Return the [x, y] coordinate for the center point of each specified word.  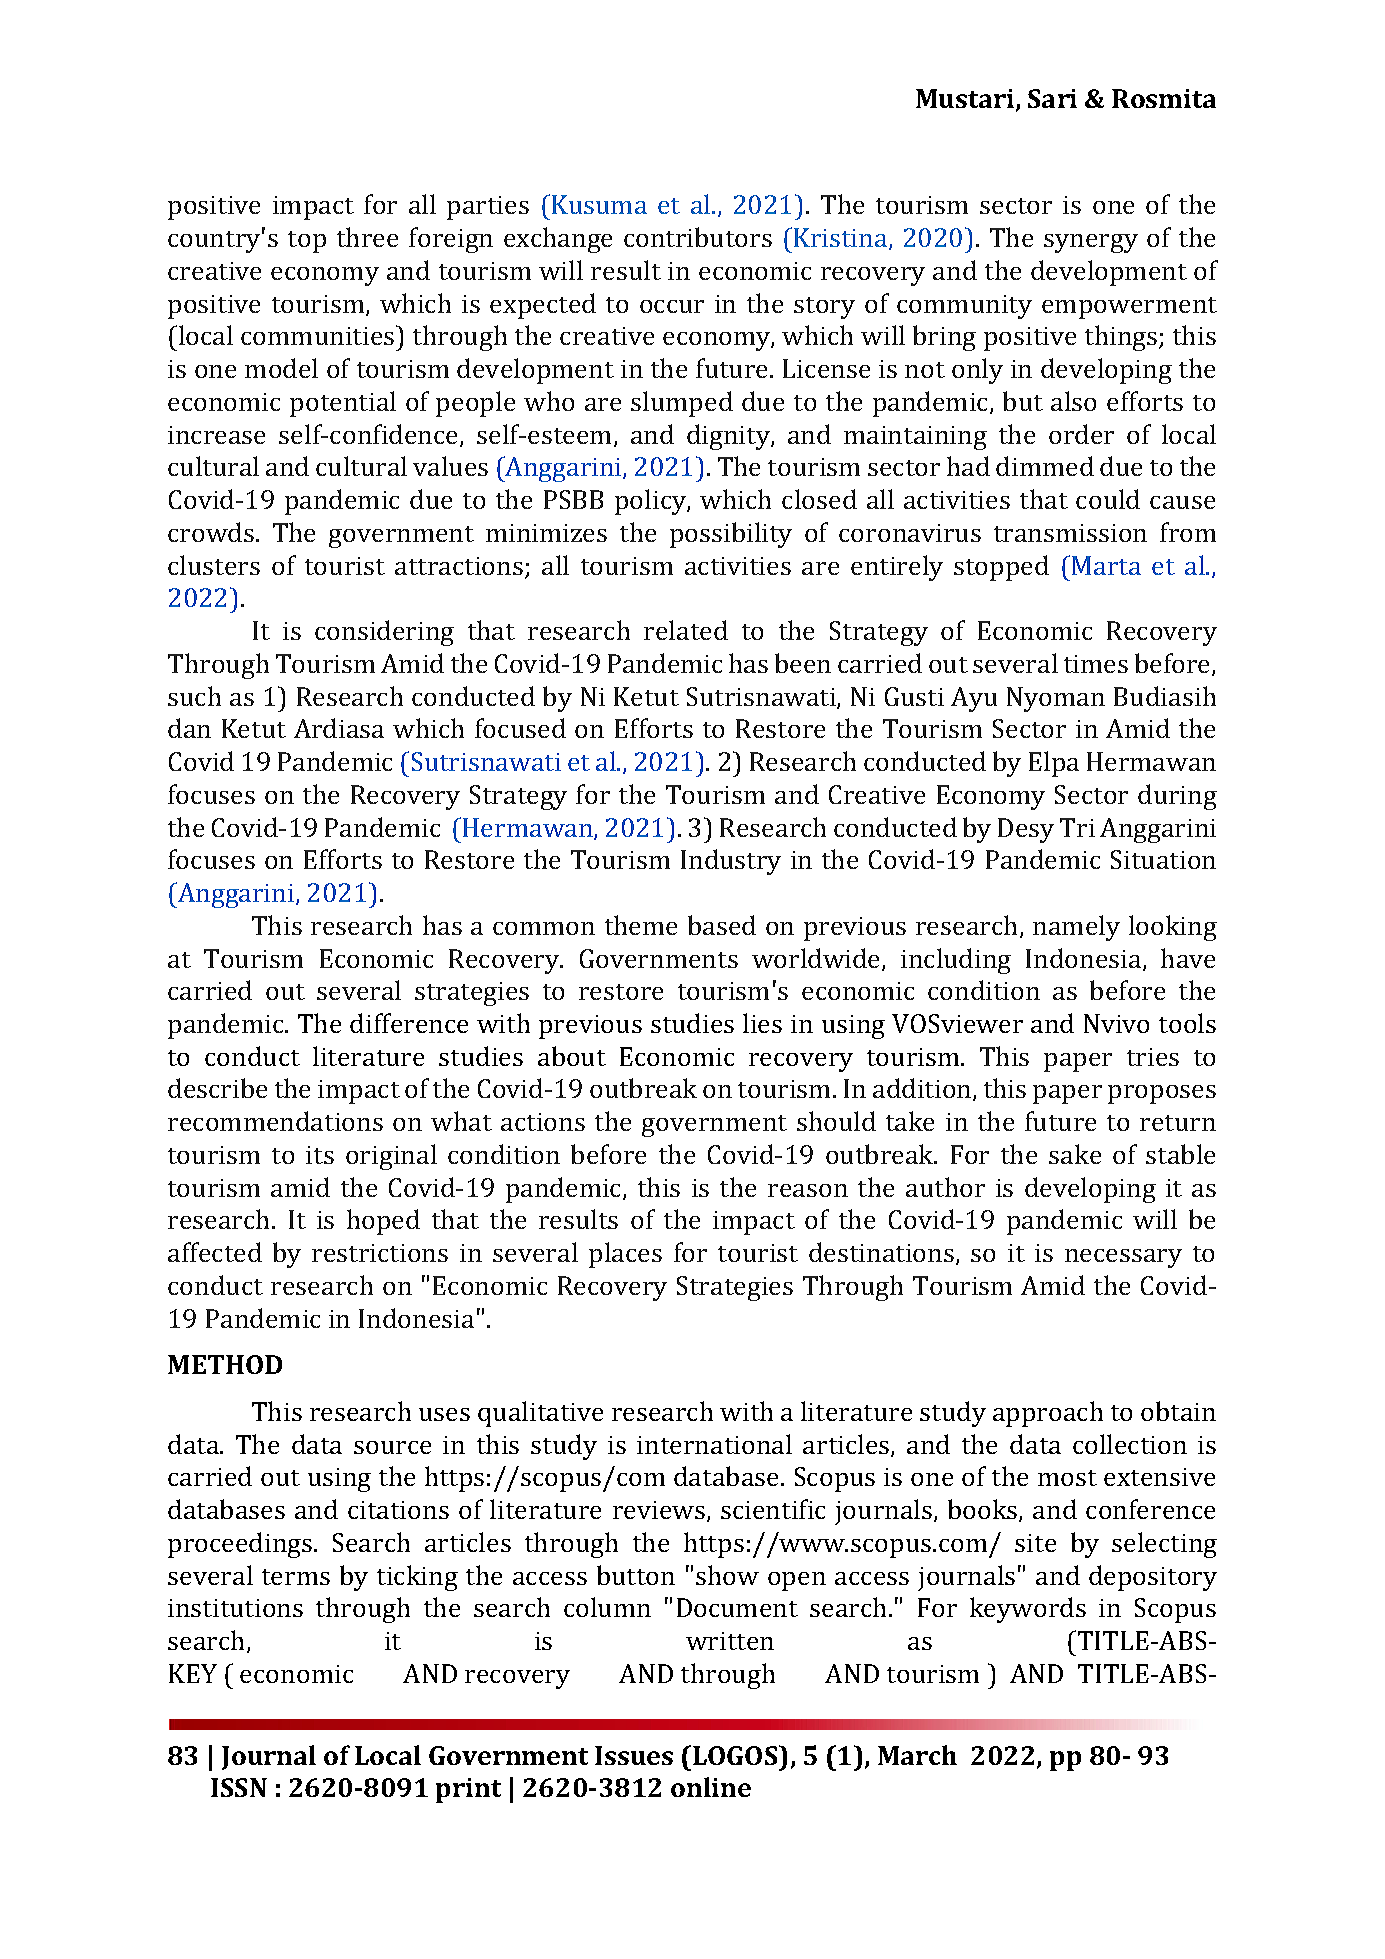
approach [1048, 1414]
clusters [214, 565]
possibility [731, 535]
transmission [1070, 533]
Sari [1052, 98]
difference [409, 1023]
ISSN [239, 1787]
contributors [698, 237]
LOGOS [736, 1755]
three [367, 237]
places [625, 1255]
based [722, 925]
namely [1076, 928]
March [917, 1755]
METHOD [225, 1364]
